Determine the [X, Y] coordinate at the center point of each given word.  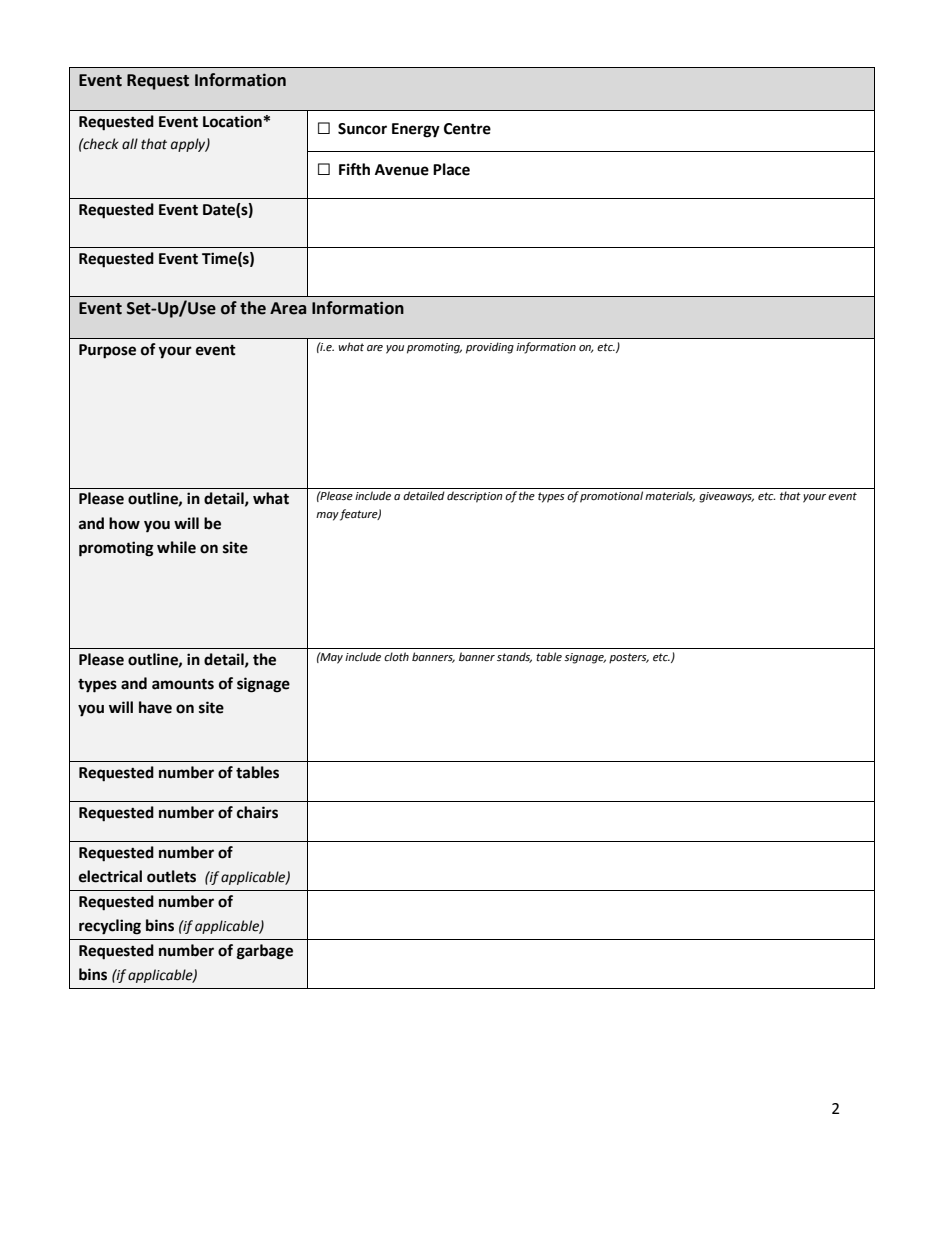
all [130, 144]
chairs [257, 812]
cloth [396, 656]
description [475, 497]
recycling [110, 927]
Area [288, 308]
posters [629, 658]
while [176, 547]
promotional [611, 497]
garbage [265, 952]
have [155, 707]
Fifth [354, 169]
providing [490, 348]
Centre [467, 129]
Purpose [107, 351]
